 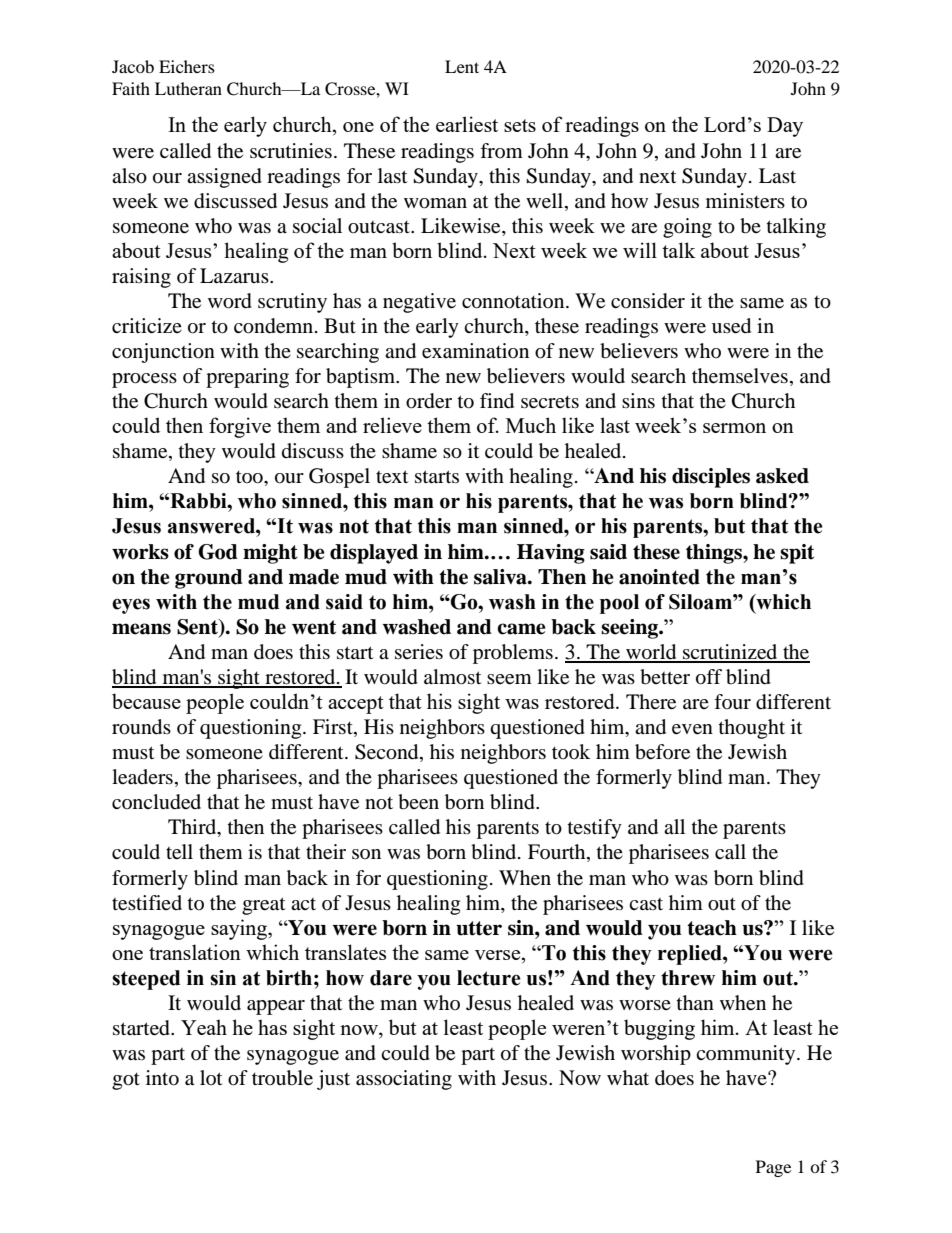 What do you see at coordinates (429, 401) in the screenshot?
I see `order` at bounding box center [429, 401].
